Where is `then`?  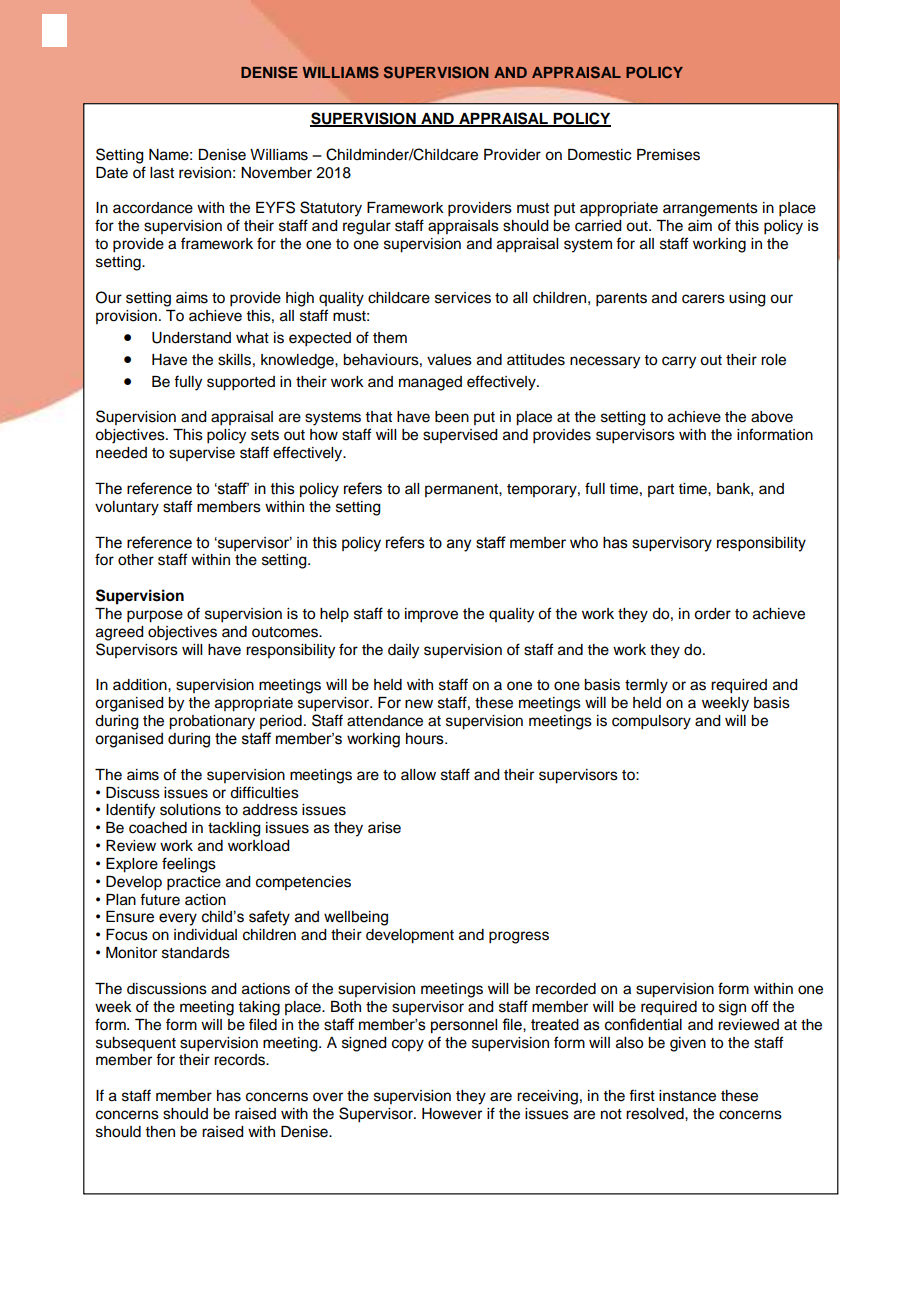
then is located at coordinates (160, 1132).
